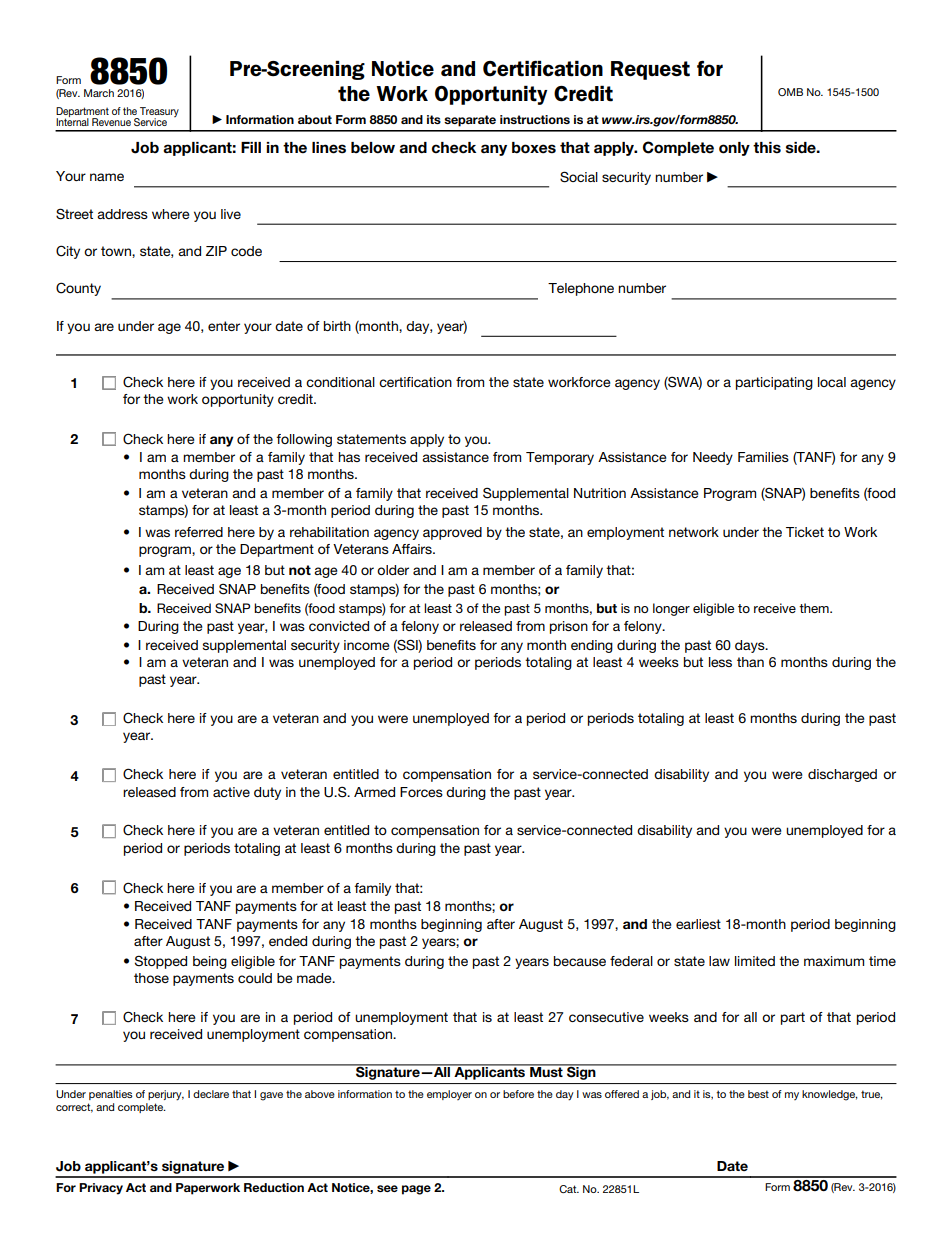  Describe the element at coordinates (101, 1189) in the document. I see `Privacy` at that location.
